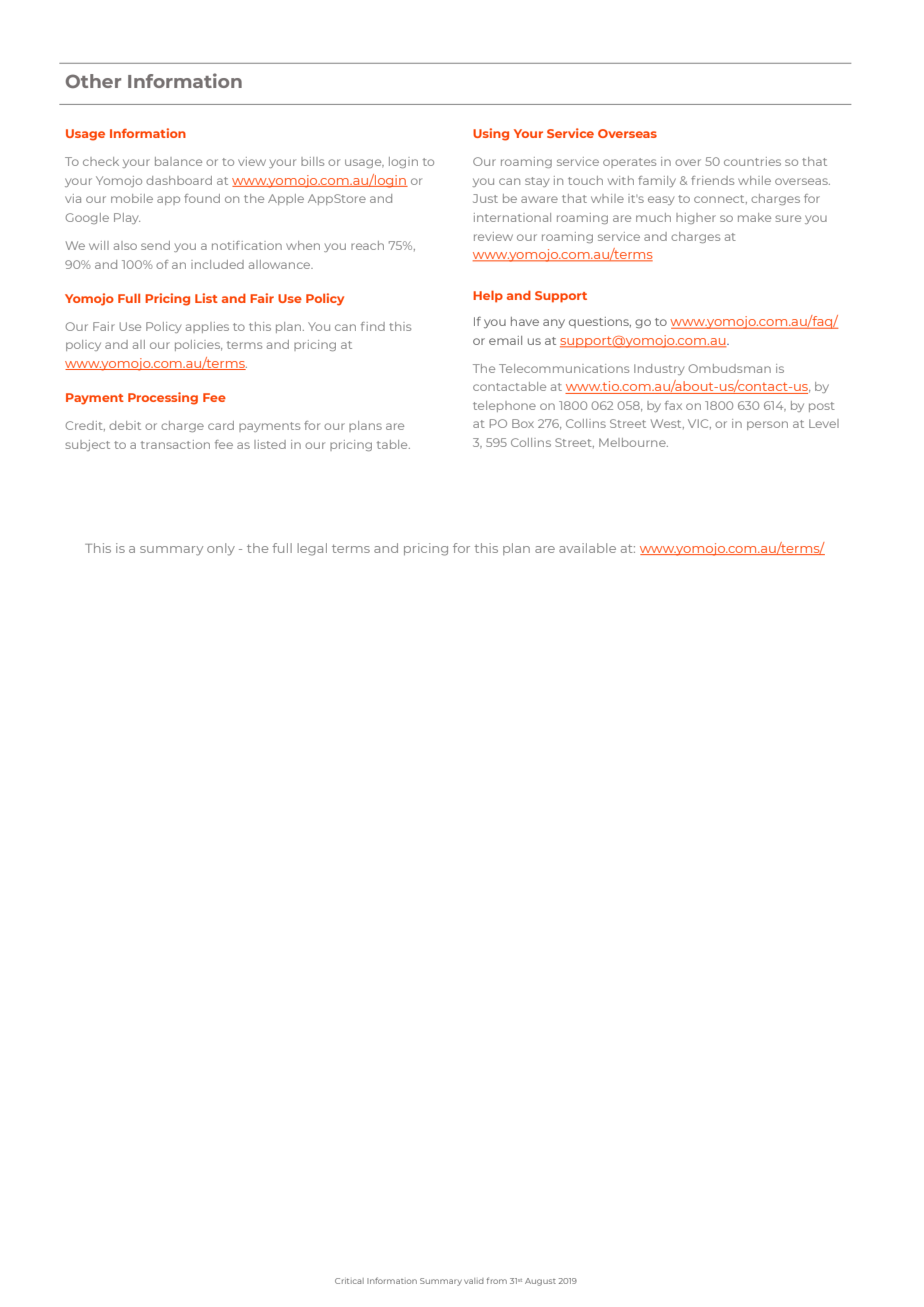 This screenshot has width=924, height=1307. I want to click on Using, so click(491, 134).
